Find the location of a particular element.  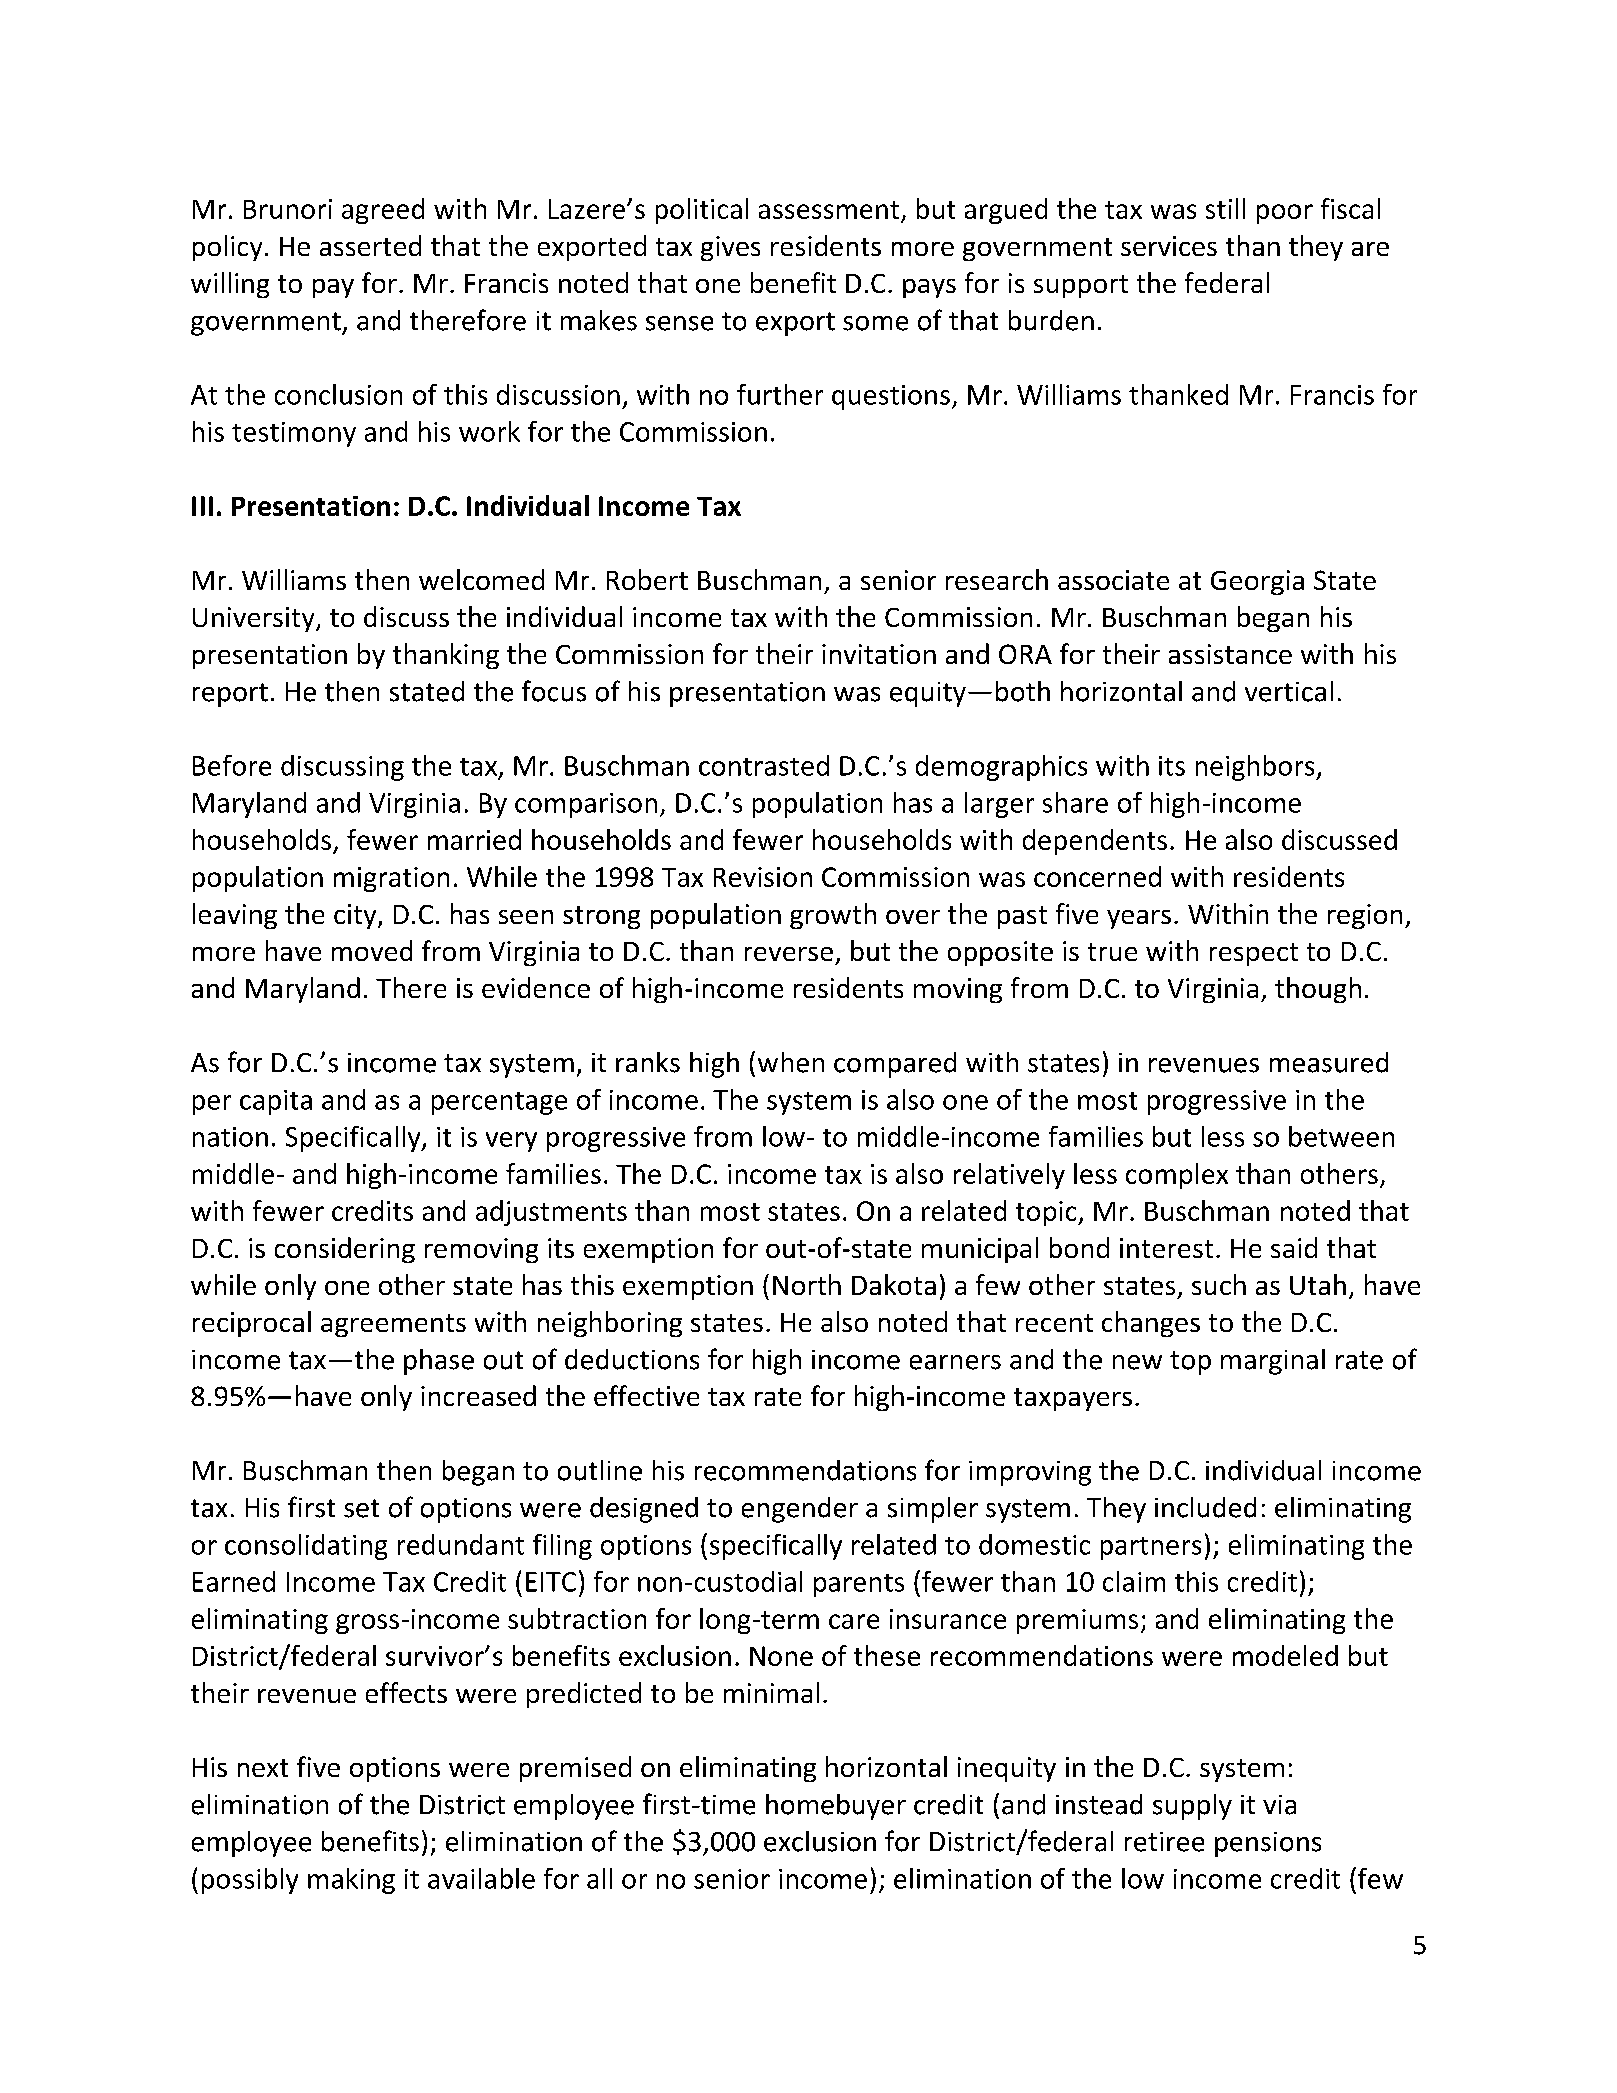

gives is located at coordinates (730, 248).
